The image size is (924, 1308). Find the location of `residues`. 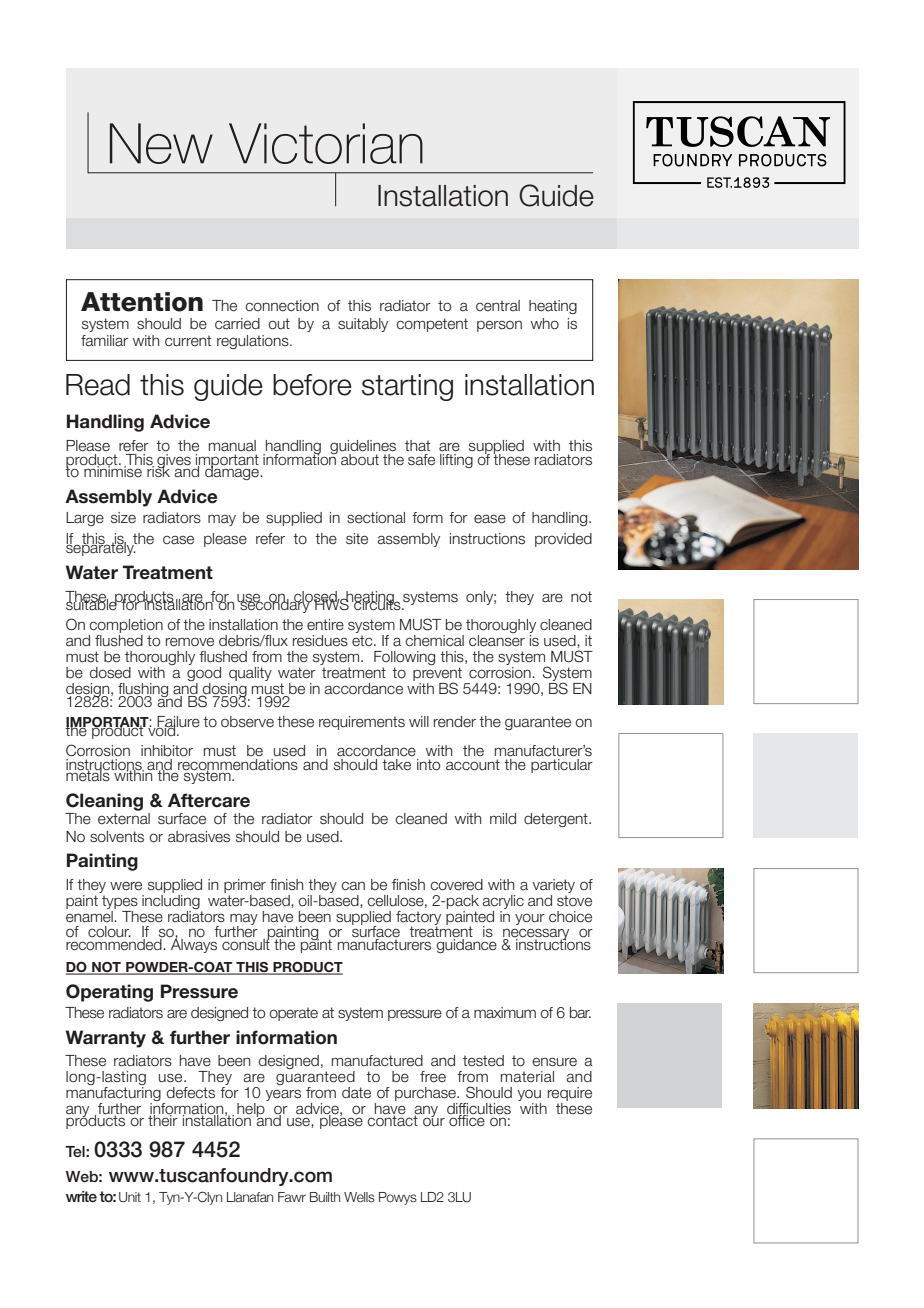

residues is located at coordinates (320, 641).
